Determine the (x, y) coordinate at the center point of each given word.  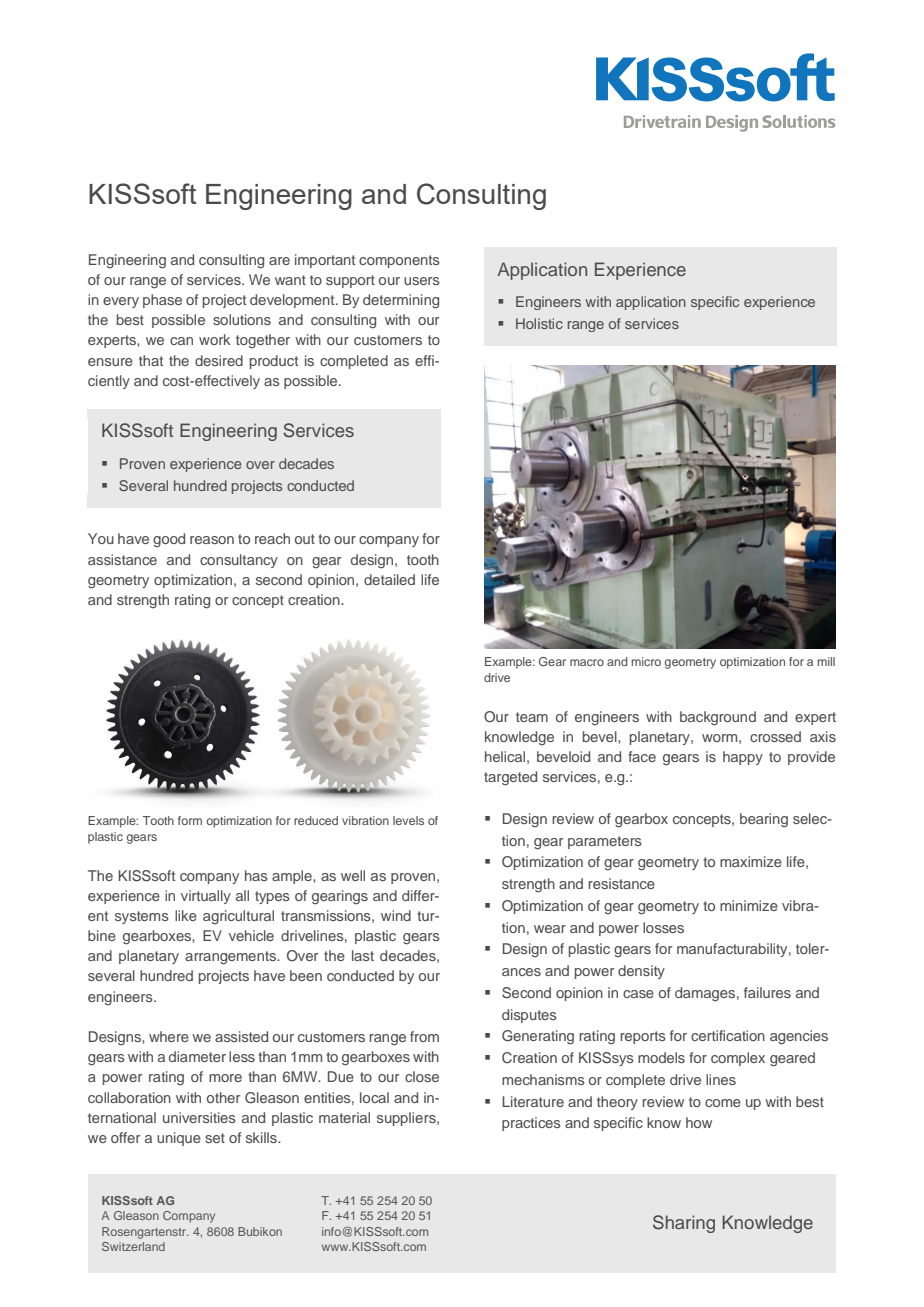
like (186, 915)
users (422, 281)
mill (826, 661)
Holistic (539, 323)
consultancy (239, 561)
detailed (389, 579)
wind (396, 915)
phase (162, 301)
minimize (749, 905)
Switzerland (133, 1246)
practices (531, 1124)
